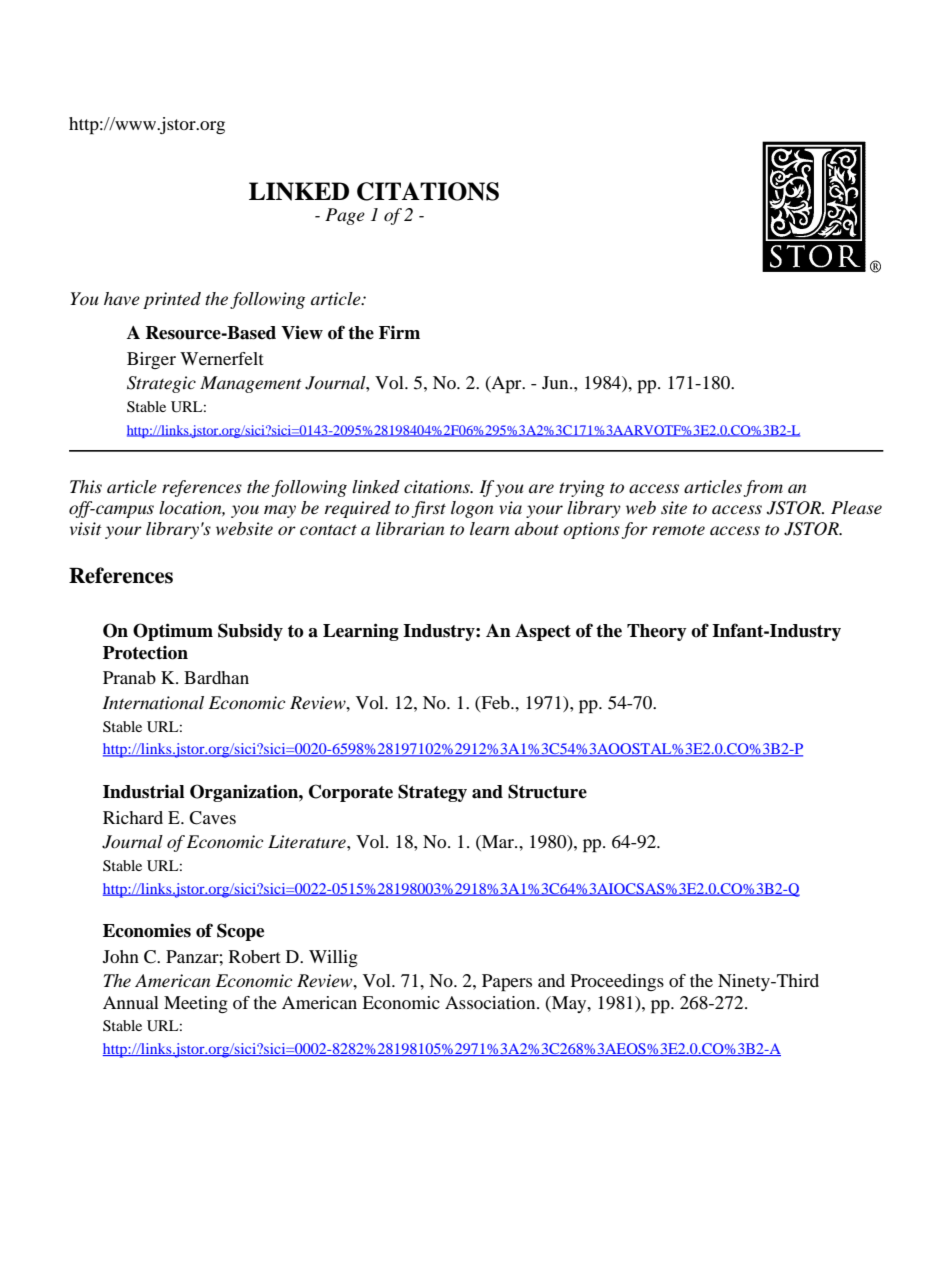  I want to click on Structure, so click(547, 791).
